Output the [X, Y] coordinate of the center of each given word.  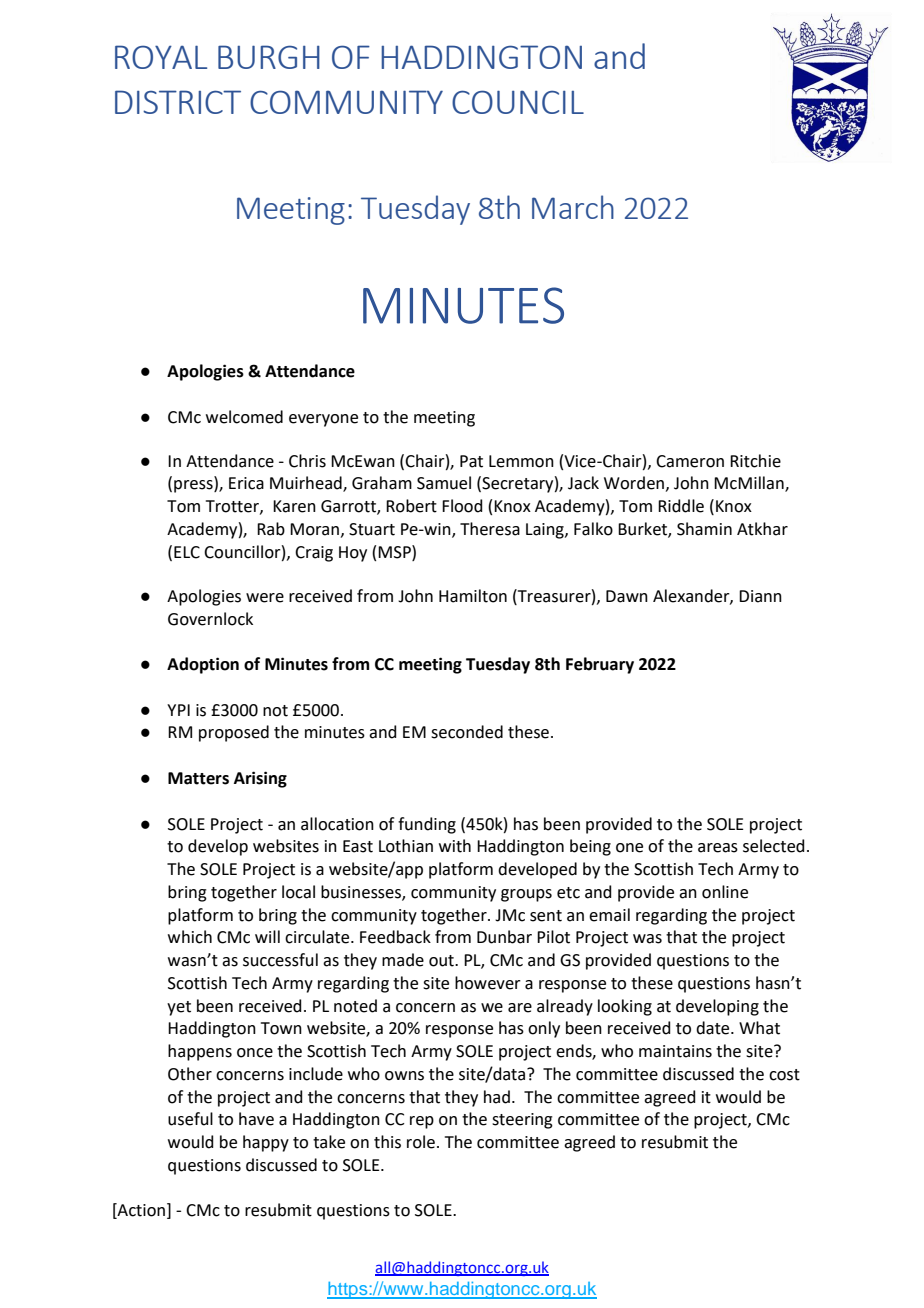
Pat [471, 461]
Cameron [690, 461]
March [573, 207]
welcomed [244, 417]
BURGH [269, 57]
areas [718, 848]
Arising [260, 779]
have [256, 1119]
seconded [467, 732]
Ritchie [755, 461]
